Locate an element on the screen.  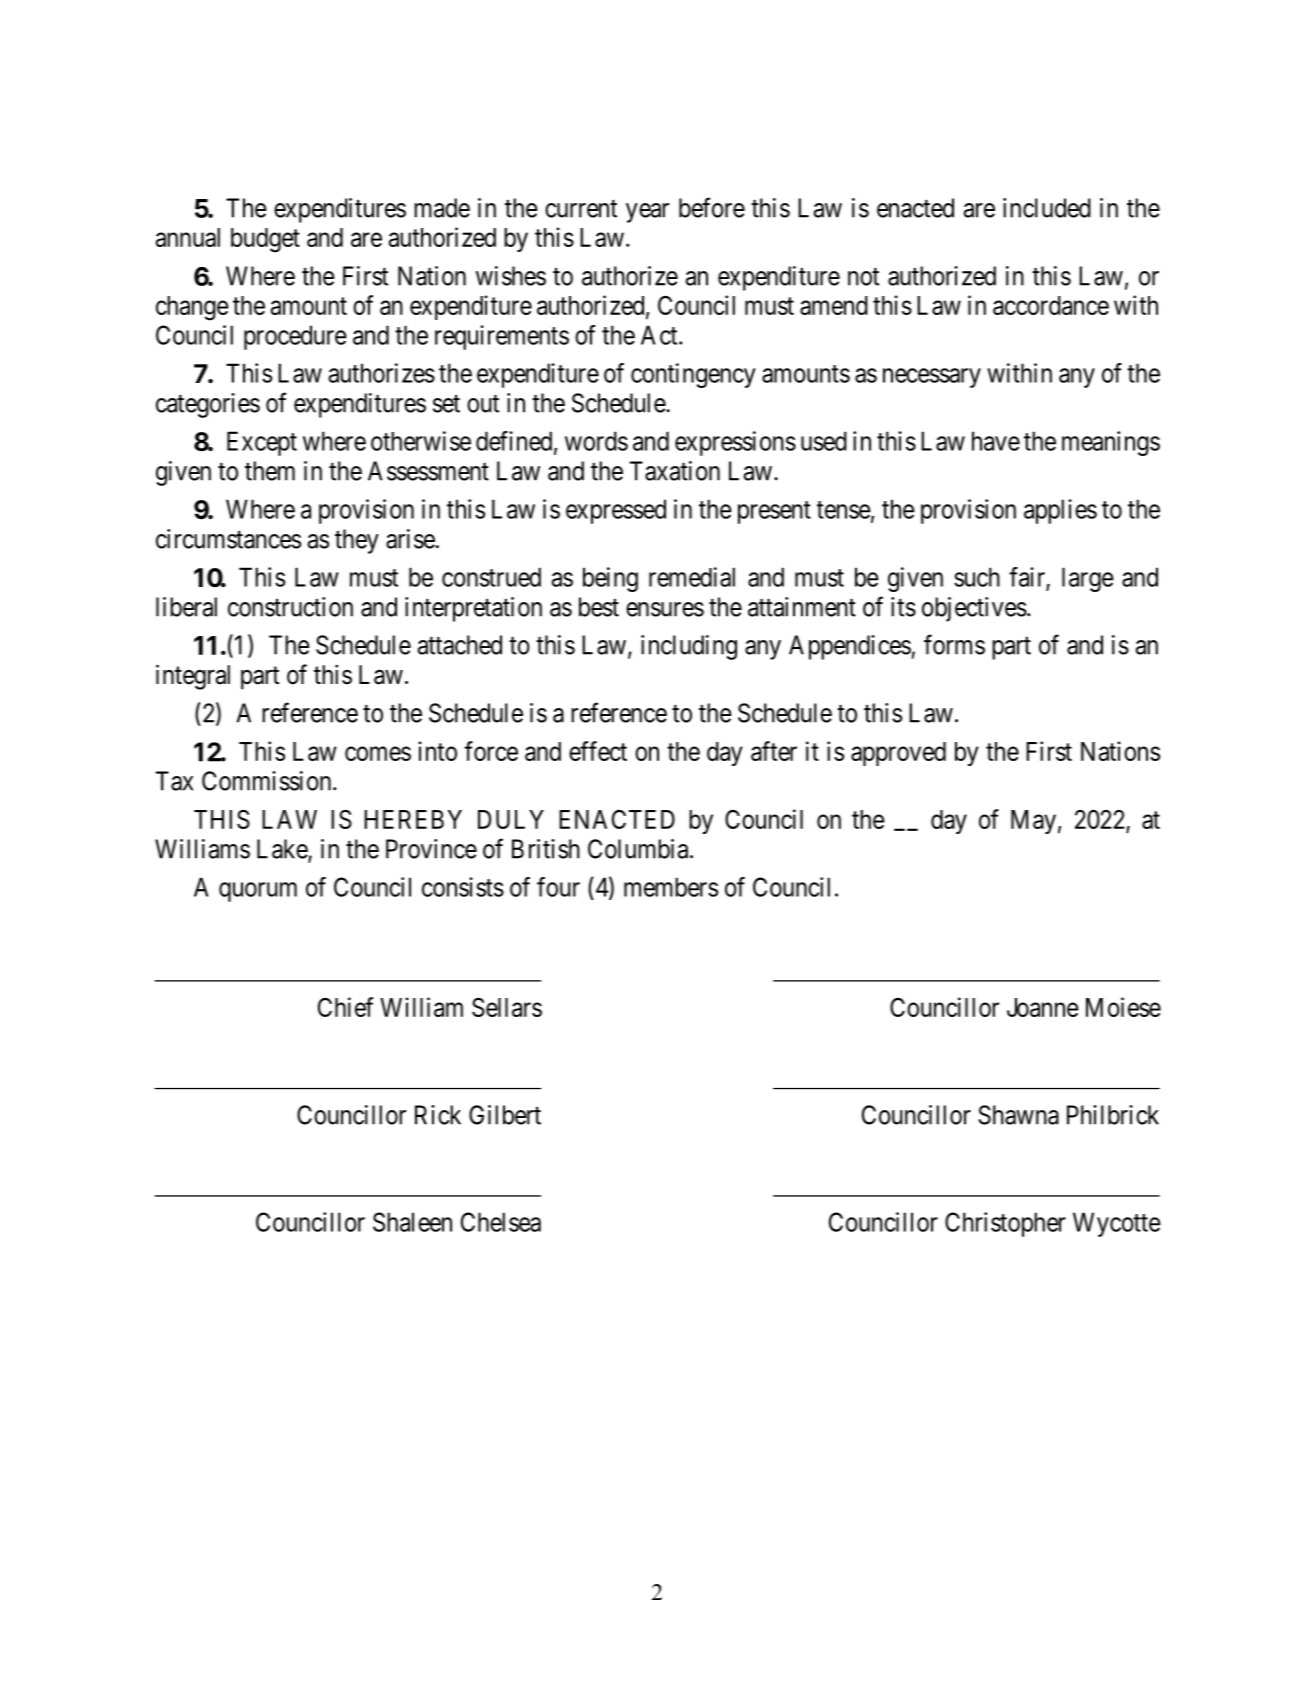
being is located at coordinates (610, 579).
